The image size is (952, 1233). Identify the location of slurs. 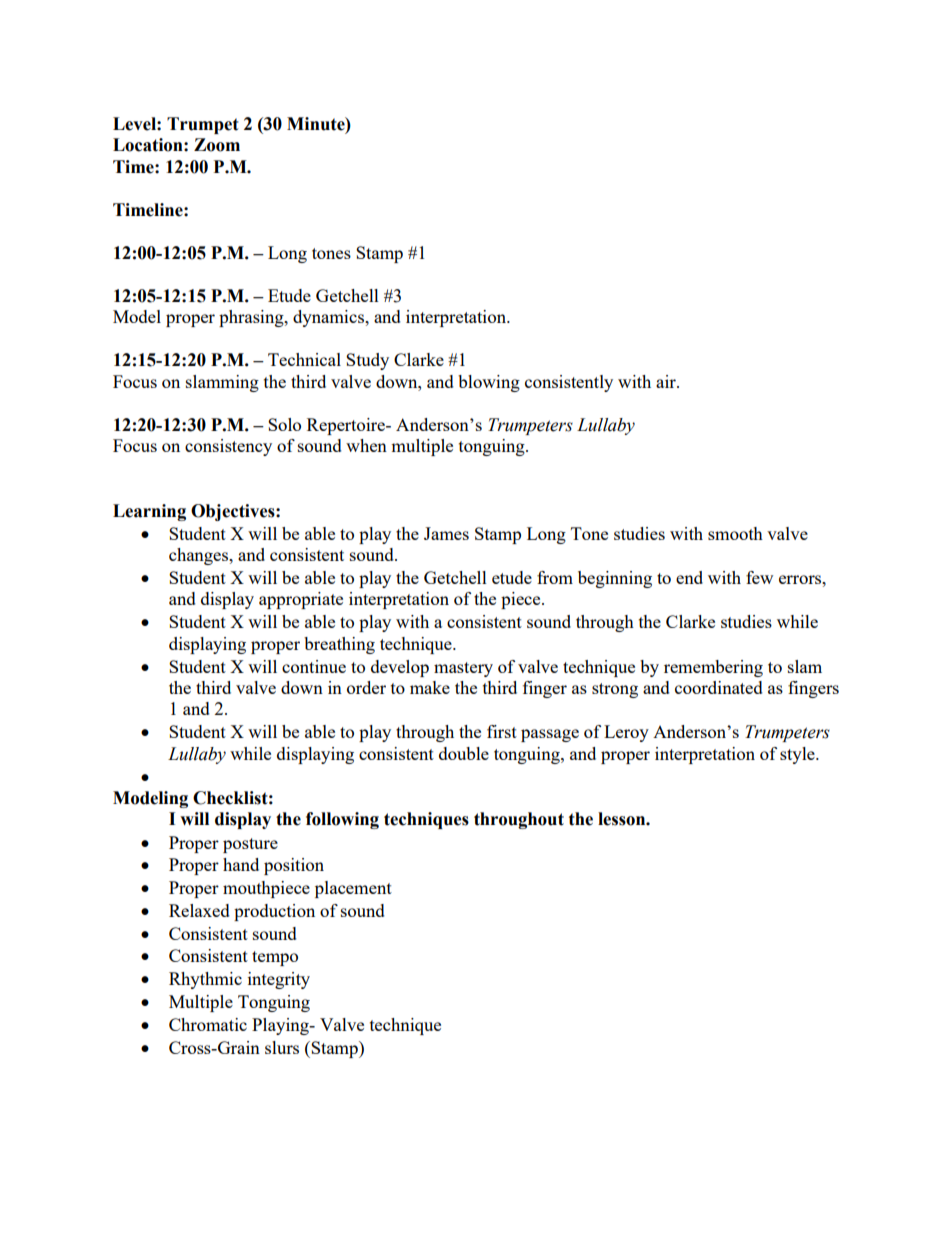
(282, 1047).
